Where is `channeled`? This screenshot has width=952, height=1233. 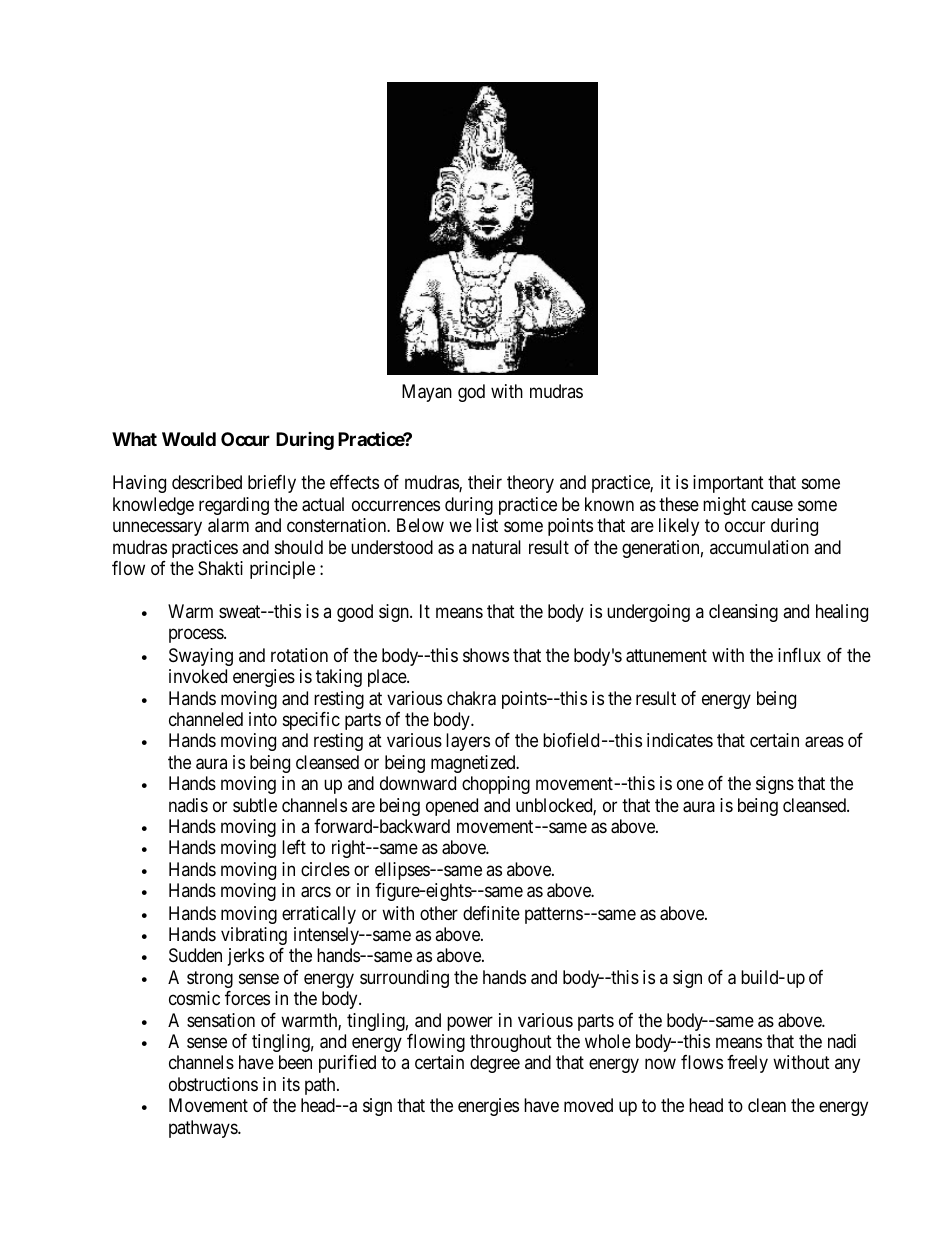
channeled is located at coordinates (206, 719).
